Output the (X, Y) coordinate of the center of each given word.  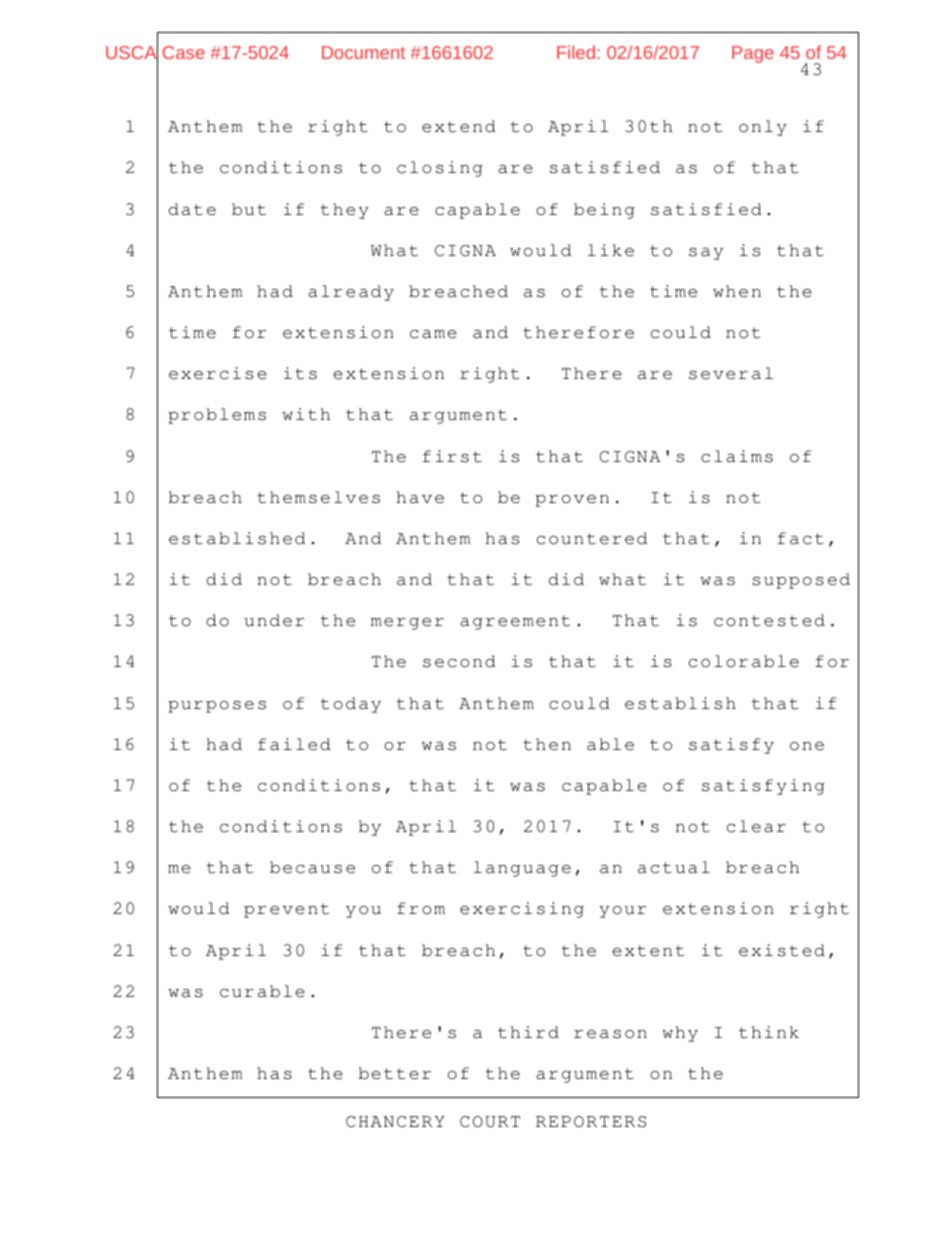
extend (459, 126)
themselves (318, 497)
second (459, 661)
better (395, 1073)
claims (737, 456)
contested (769, 620)
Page (753, 54)
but (249, 209)
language (522, 869)
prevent (286, 910)
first (452, 456)
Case (184, 52)
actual (674, 867)
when (737, 291)
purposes (217, 707)
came (433, 334)
